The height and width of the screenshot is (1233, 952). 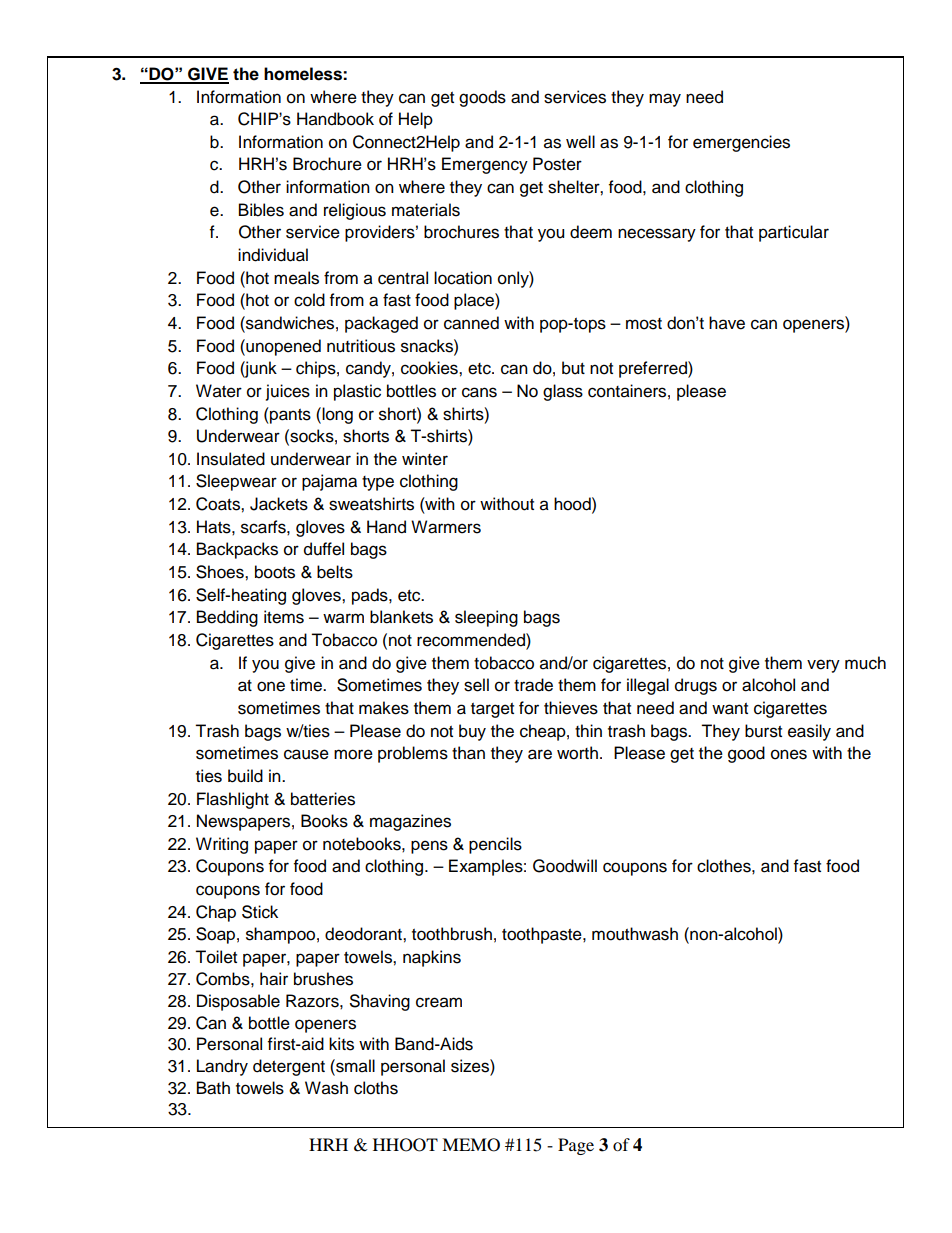 I want to click on detergent, so click(x=289, y=1067).
